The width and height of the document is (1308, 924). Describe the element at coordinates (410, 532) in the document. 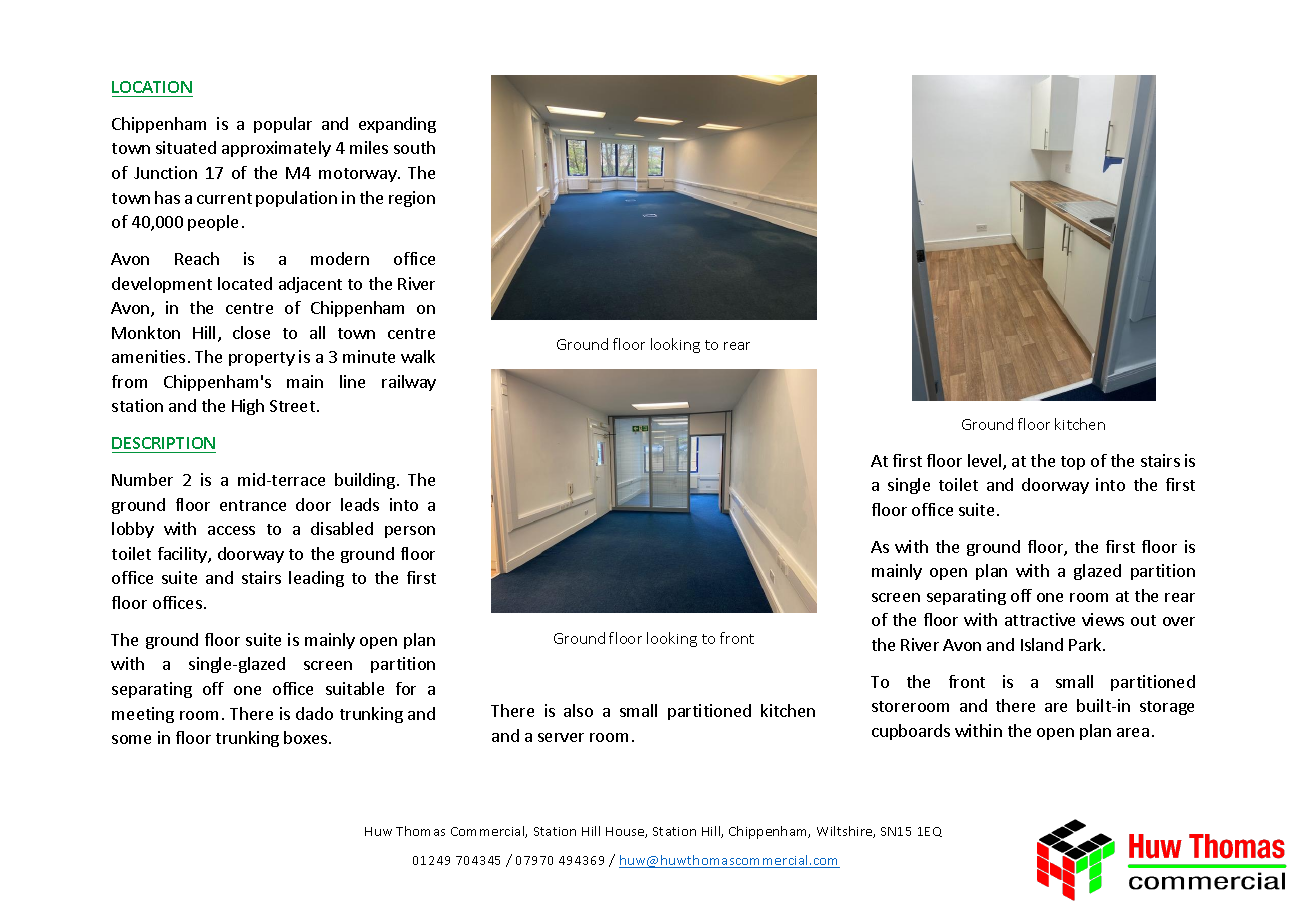

I see `person` at that location.
